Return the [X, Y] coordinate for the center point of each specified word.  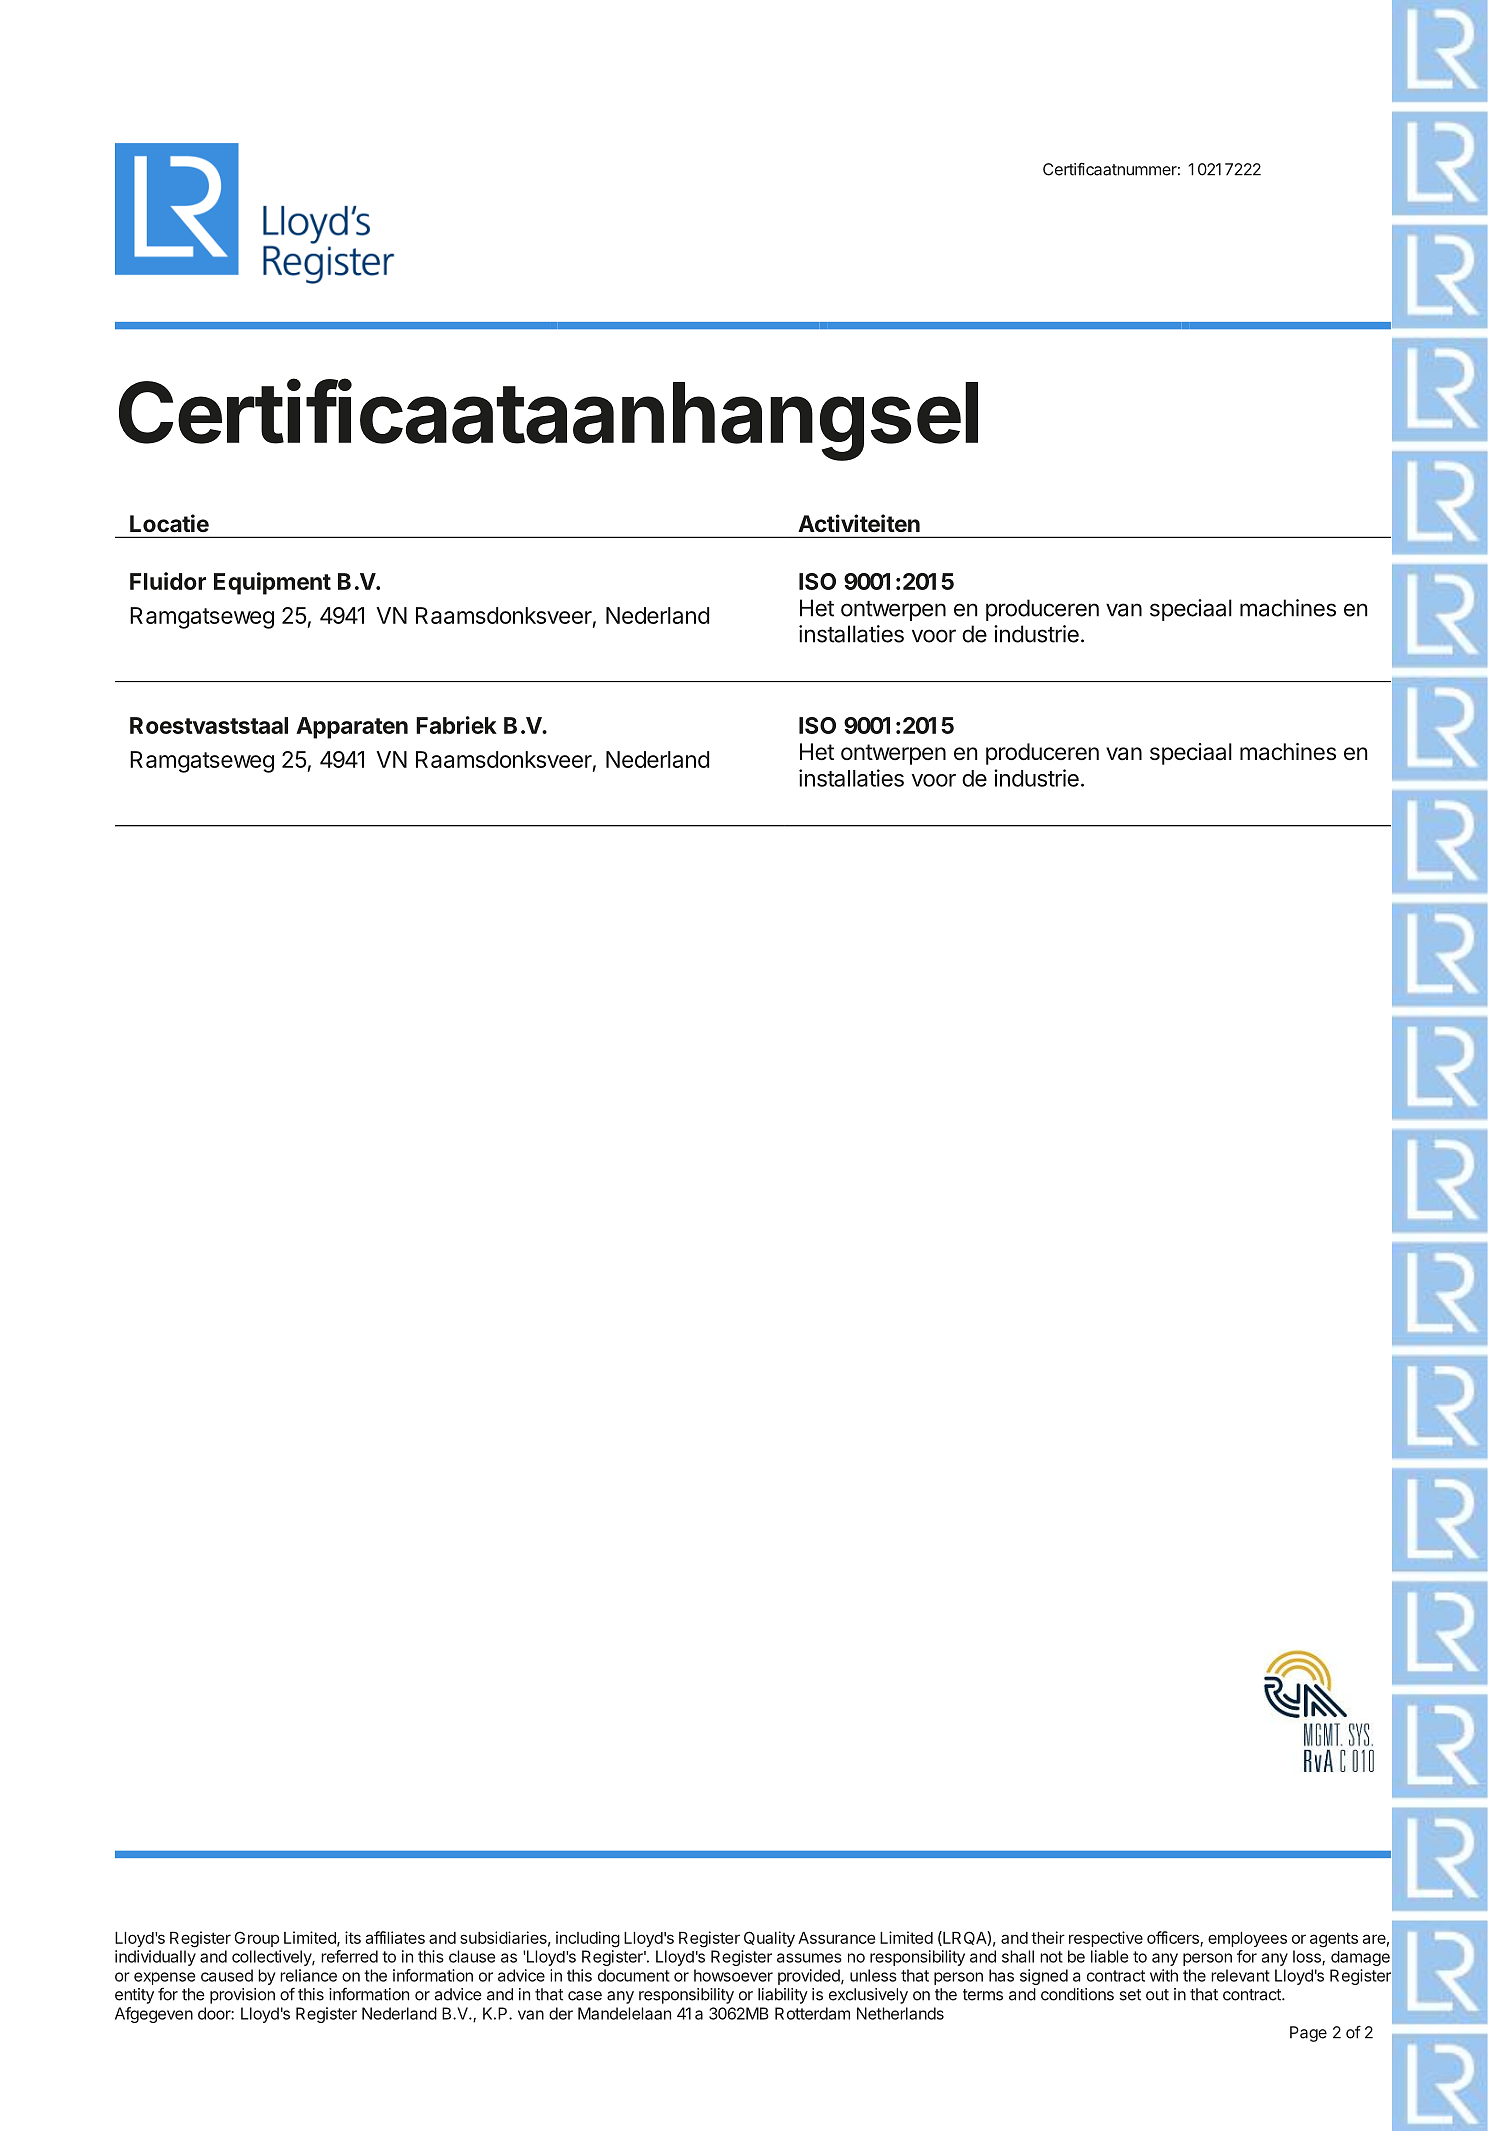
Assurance [836, 1938]
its [353, 1937]
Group [256, 1939]
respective [1106, 1939]
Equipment [272, 583]
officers [1174, 1938]
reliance [308, 1975]
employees [1247, 1939]
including [588, 1939]
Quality [769, 1939]
